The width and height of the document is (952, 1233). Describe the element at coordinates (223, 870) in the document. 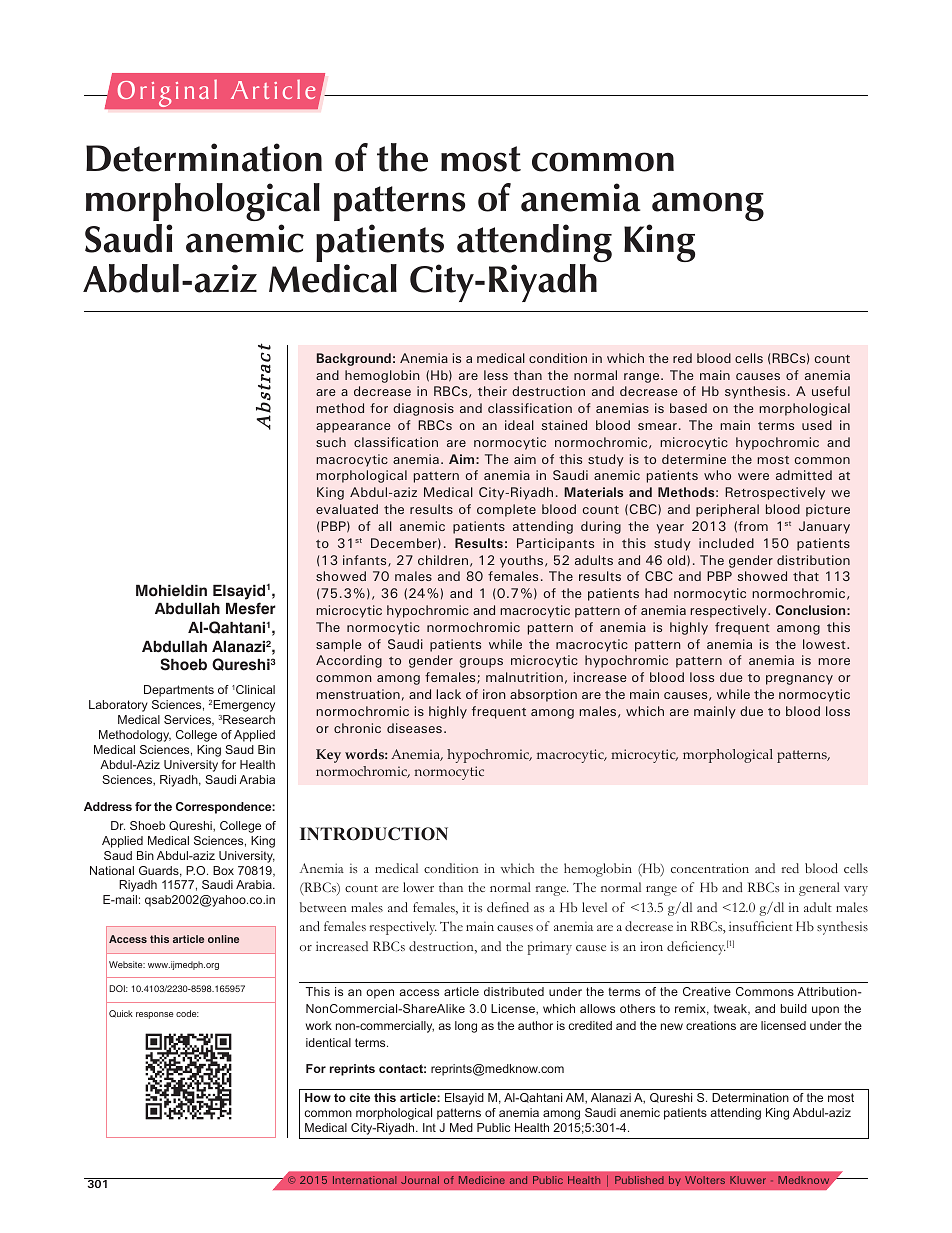

I see `Box` at that location.
